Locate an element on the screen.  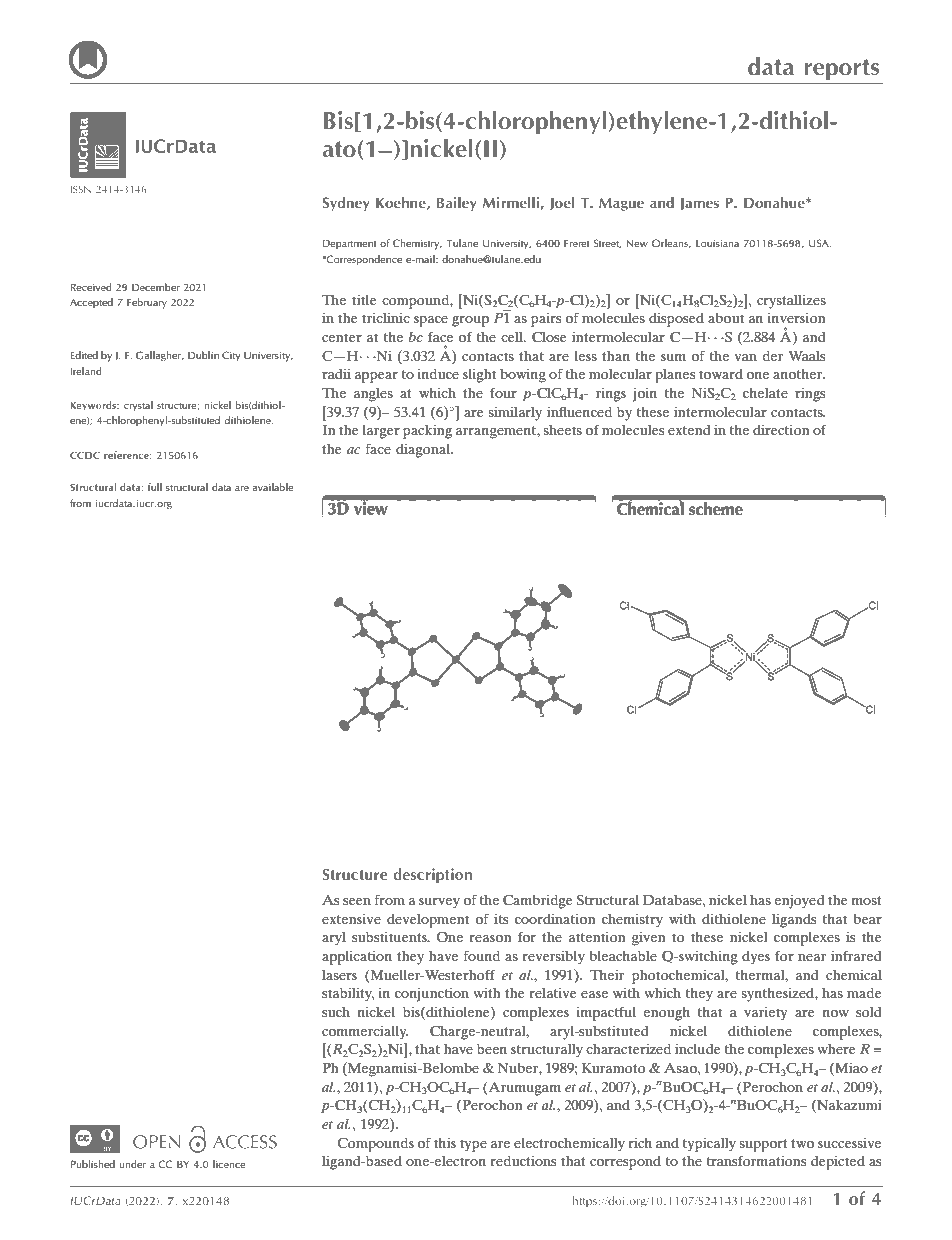
support is located at coordinates (763, 1145).
